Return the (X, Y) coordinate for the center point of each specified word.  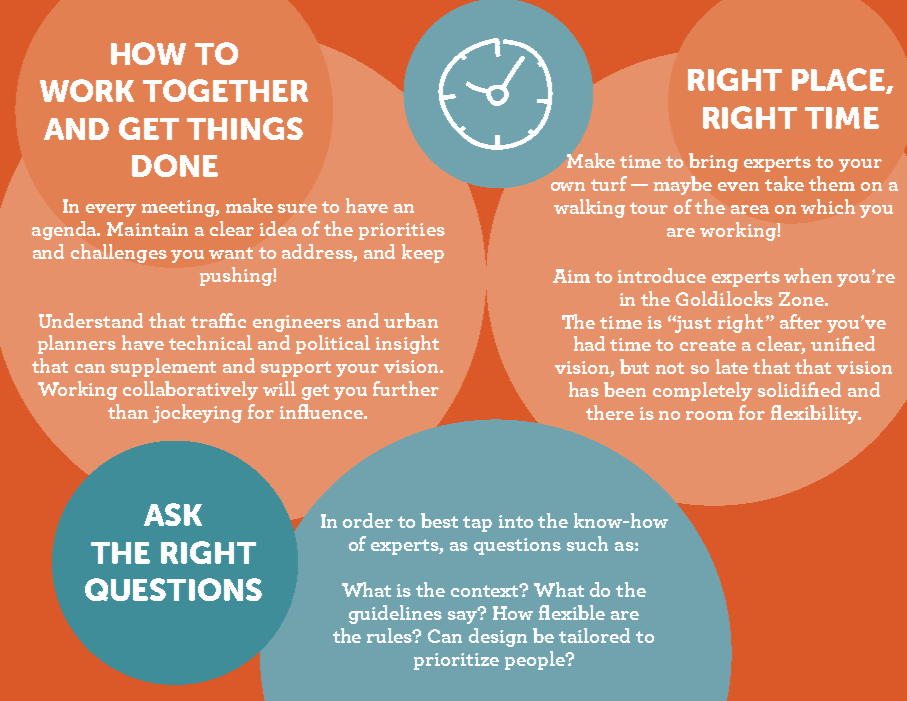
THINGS (245, 128)
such (587, 543)
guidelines (395, 614)
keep (423, 253)
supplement (163, 367)
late (732, 366)
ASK (173, 514)
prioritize (456, 661)
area (750, 209)
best (439, 520)
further (406, 388)
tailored (594, 635)
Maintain (147, 229)
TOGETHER (225, 90)
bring (713, 162)
